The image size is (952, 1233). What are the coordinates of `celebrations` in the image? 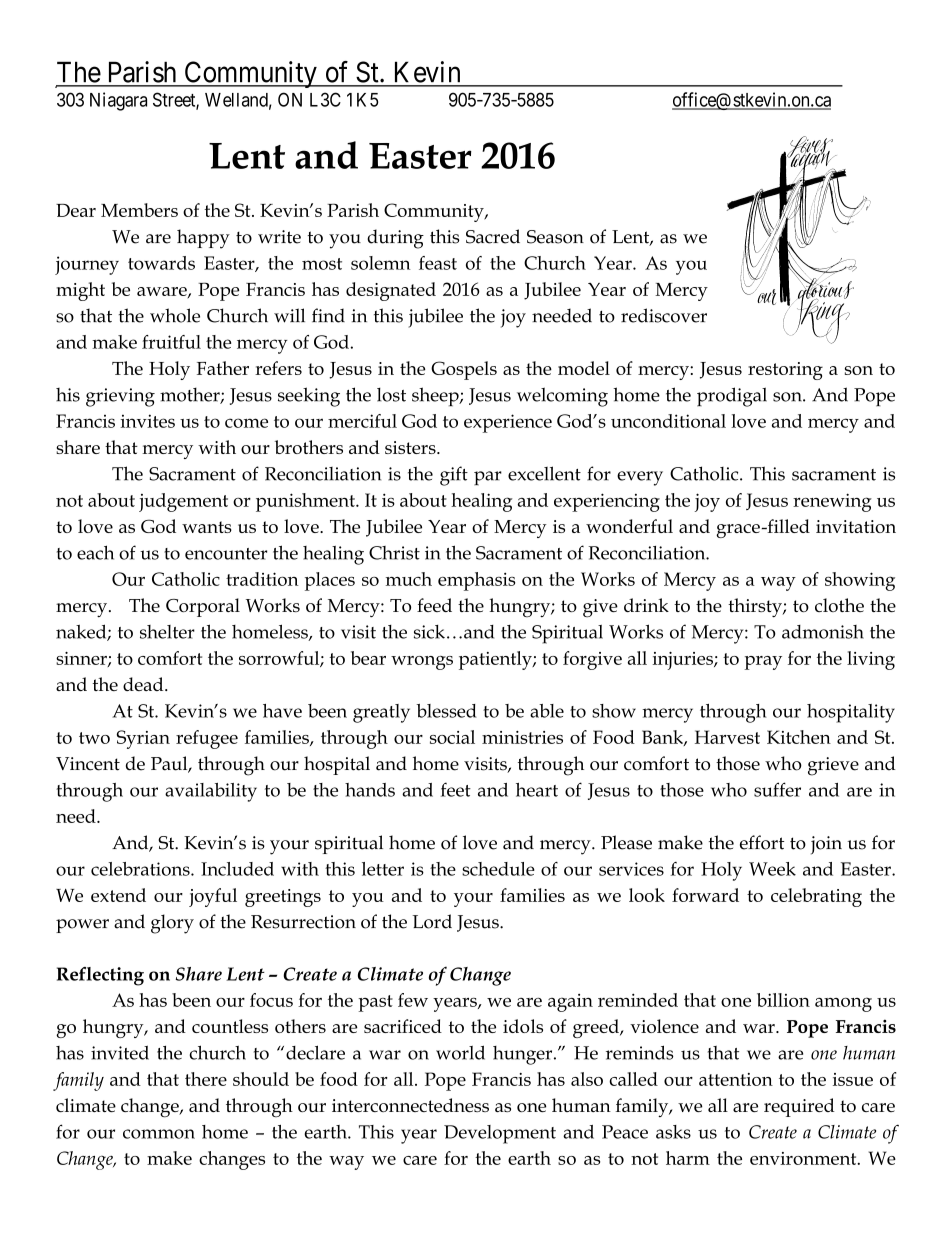 It's located at (141, 869).
